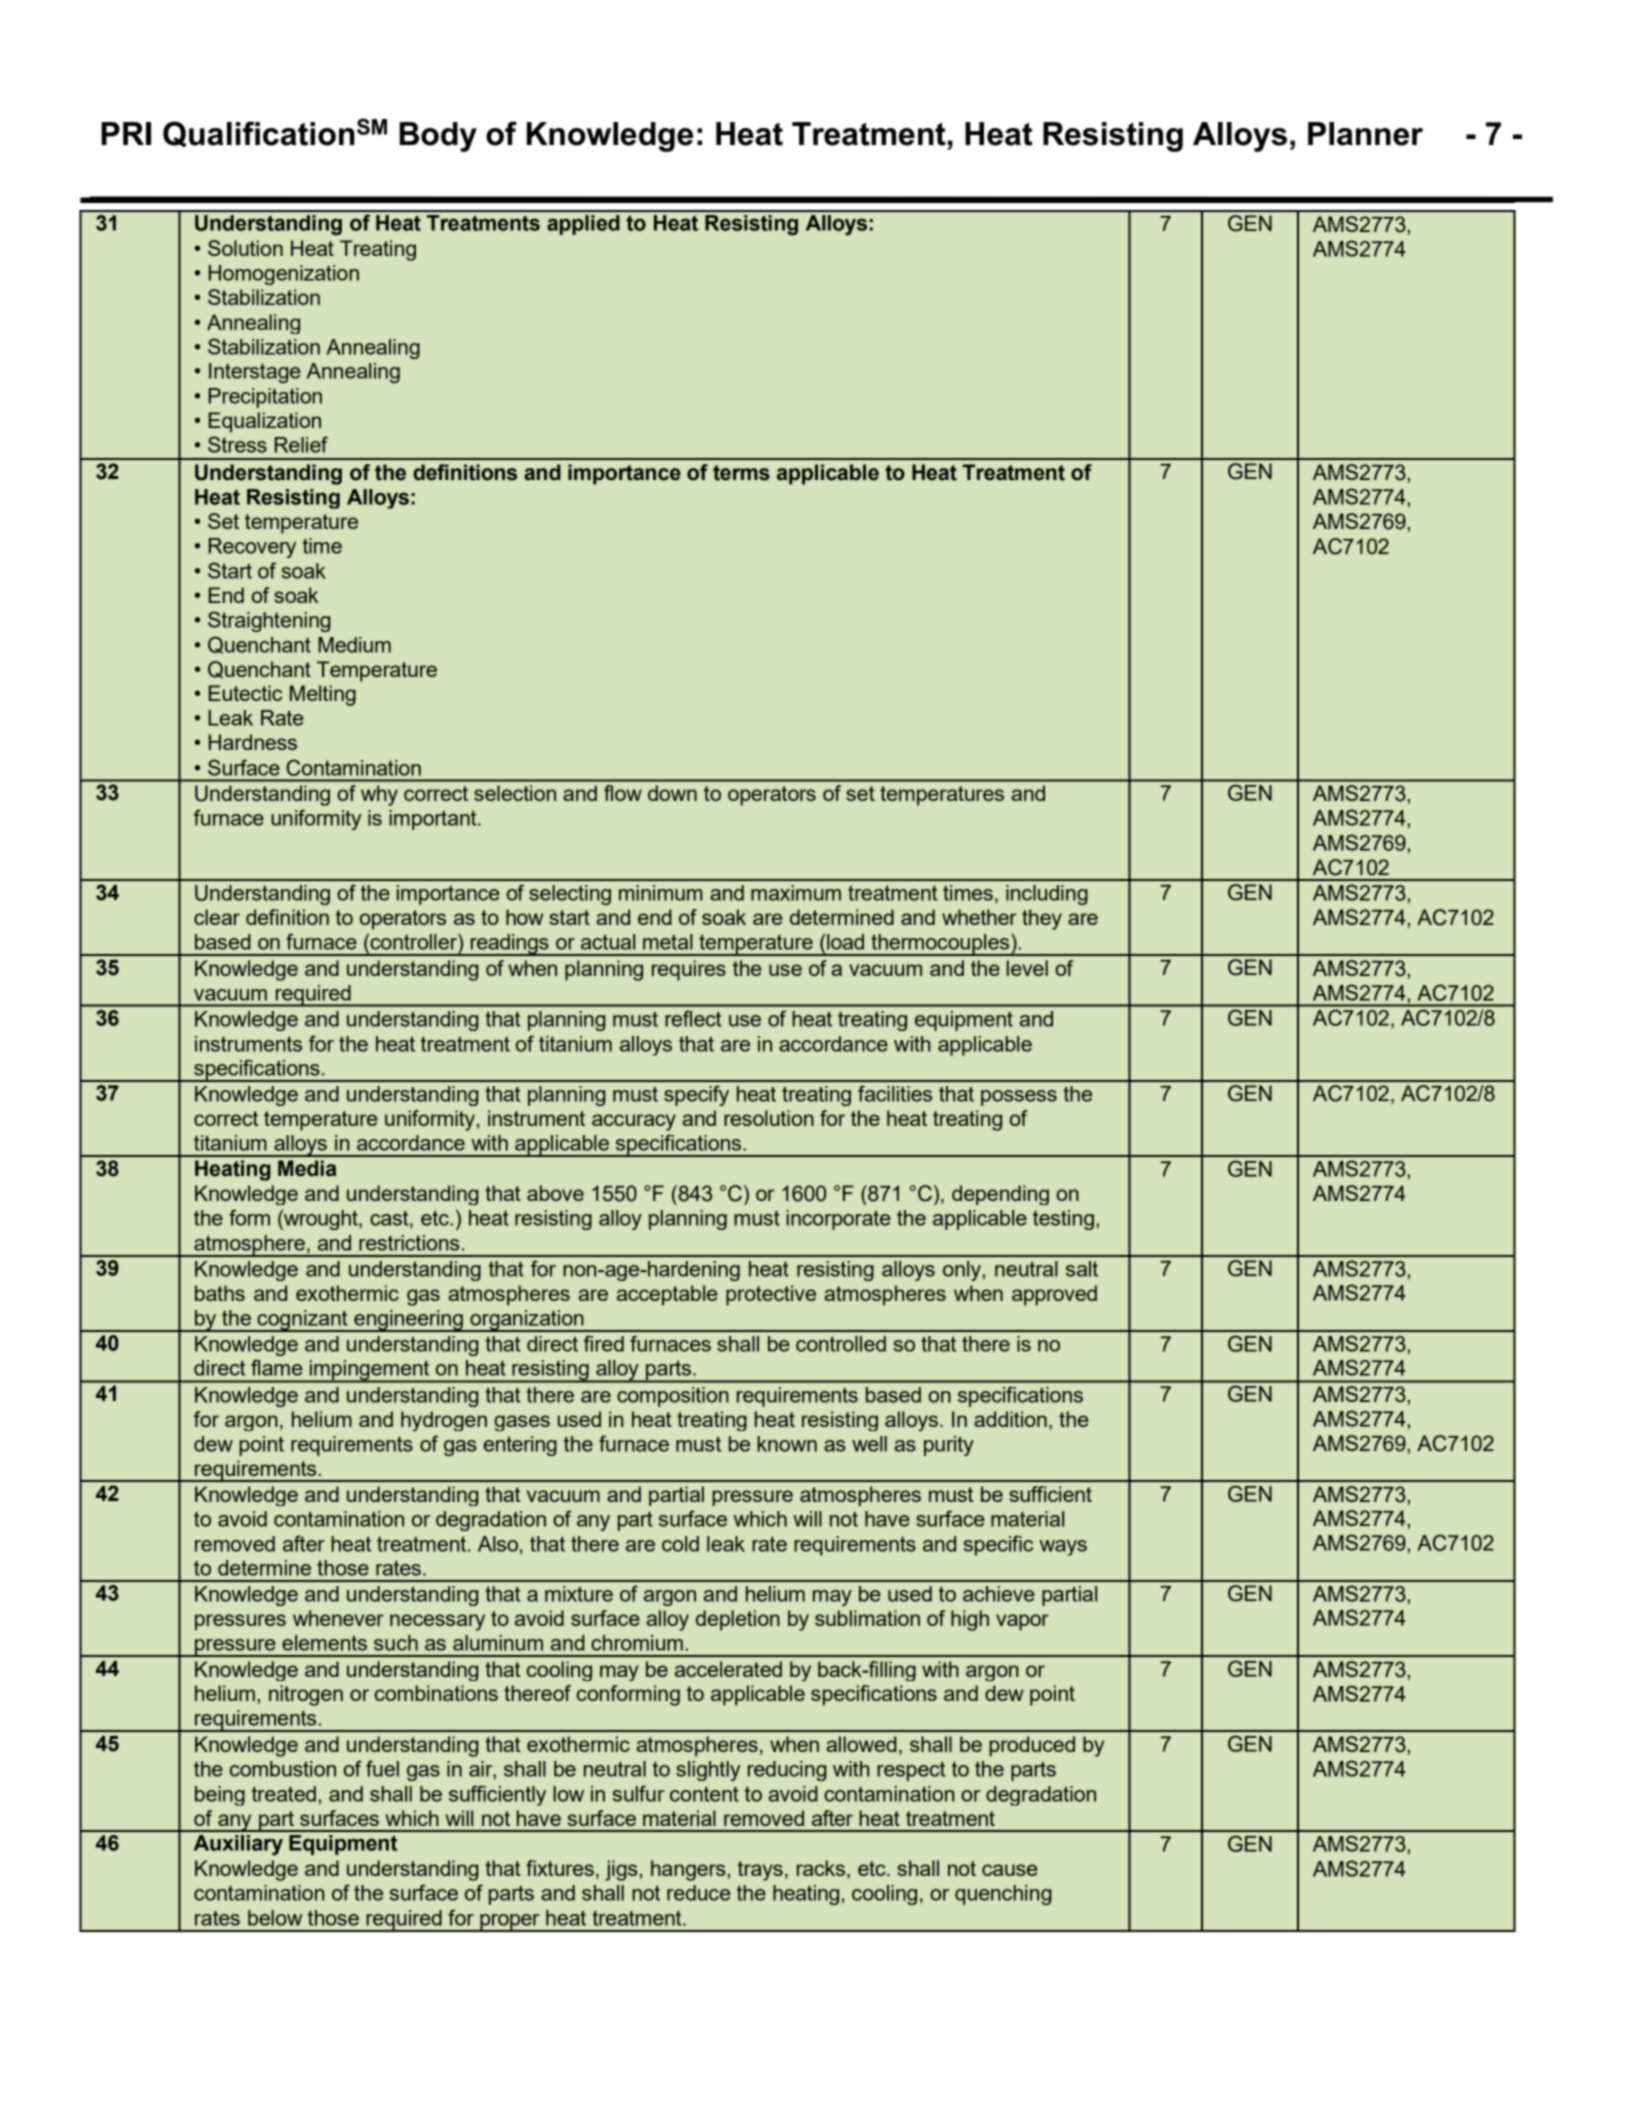 The height and width of the screenshot is (2118, 1636). Describe the element at coordinates (672, 793) in the screenshot. I see `down` at that location.
